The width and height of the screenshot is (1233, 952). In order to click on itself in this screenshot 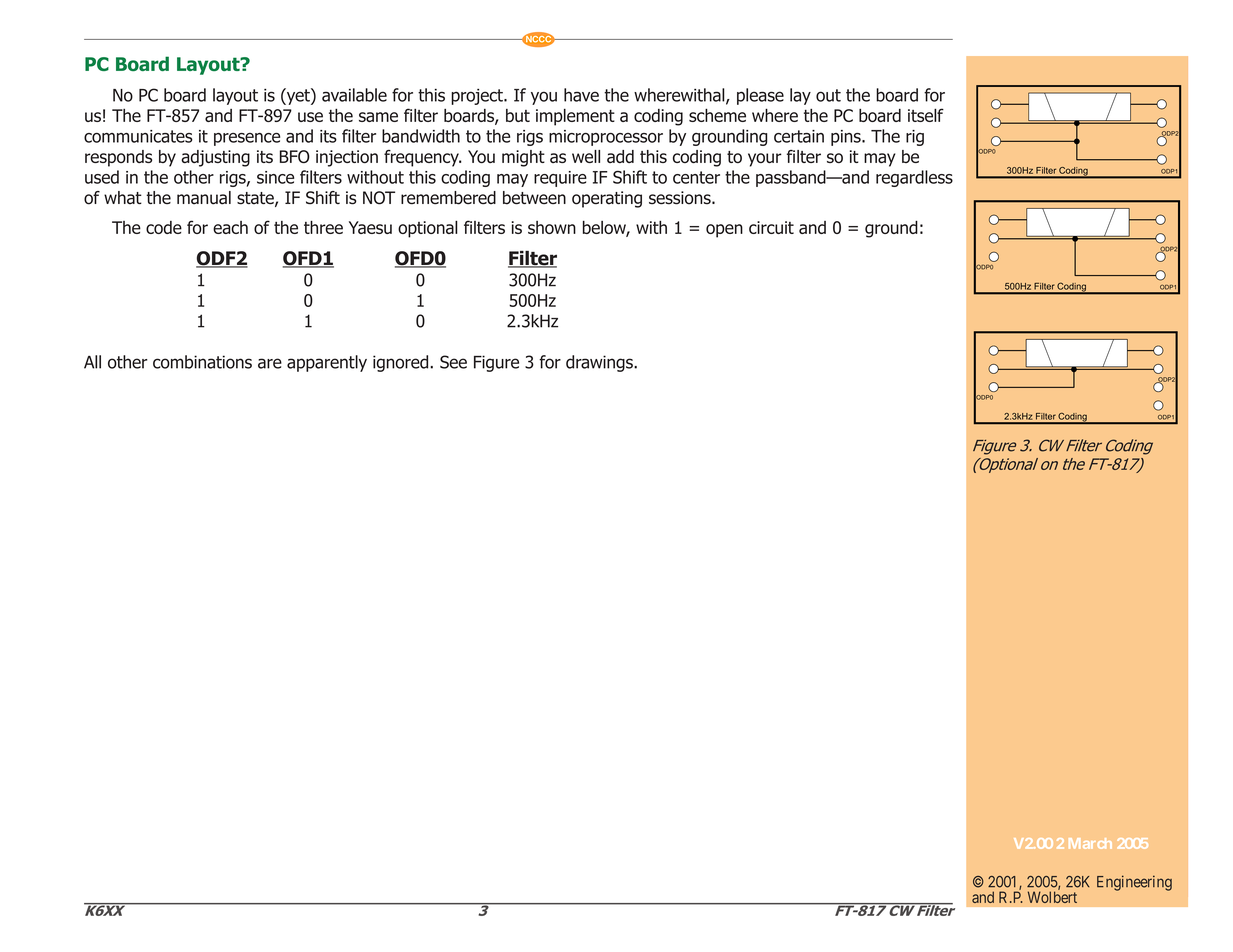, I will do `click(926, 115)`.
